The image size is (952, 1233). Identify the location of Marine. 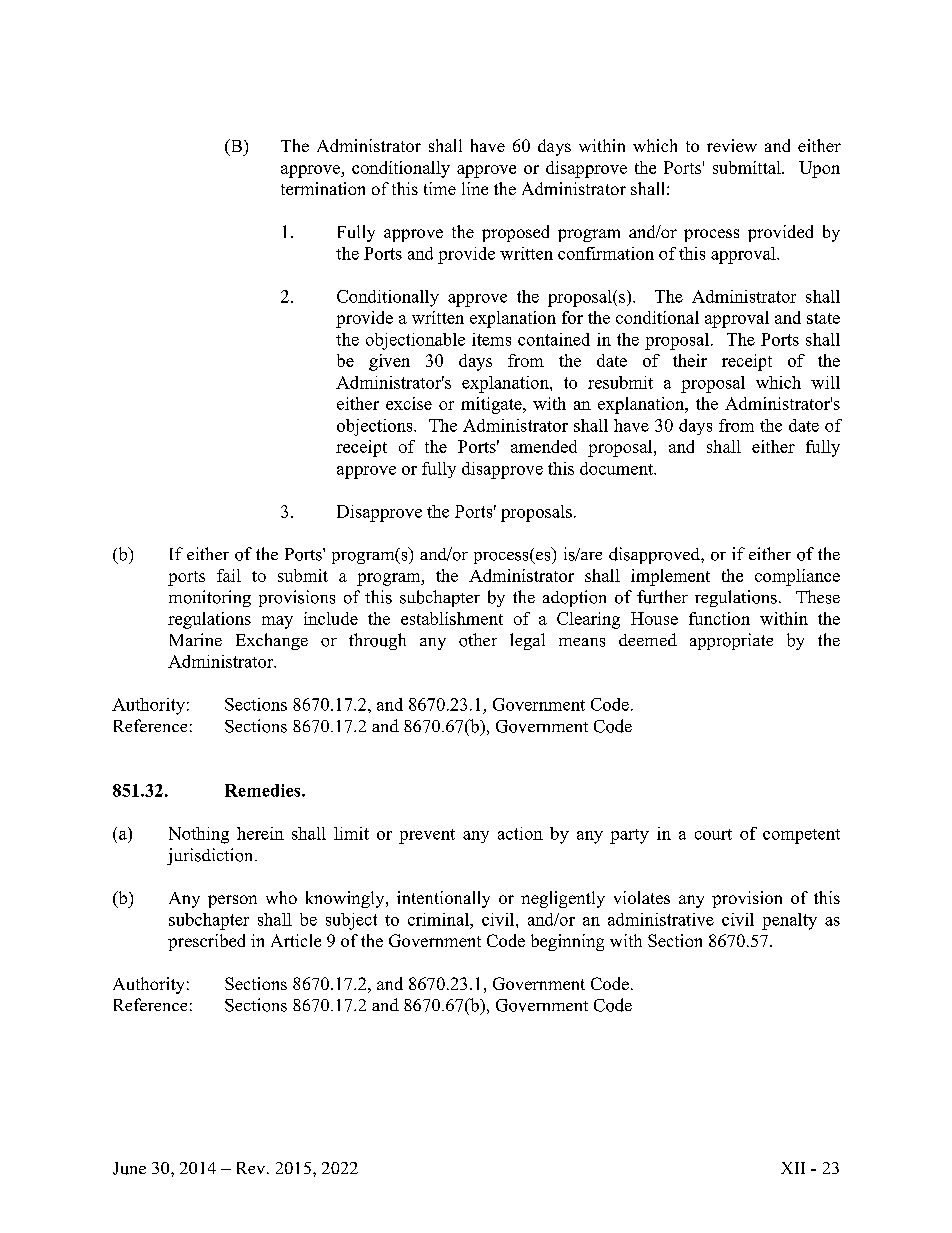
(196, 639).
